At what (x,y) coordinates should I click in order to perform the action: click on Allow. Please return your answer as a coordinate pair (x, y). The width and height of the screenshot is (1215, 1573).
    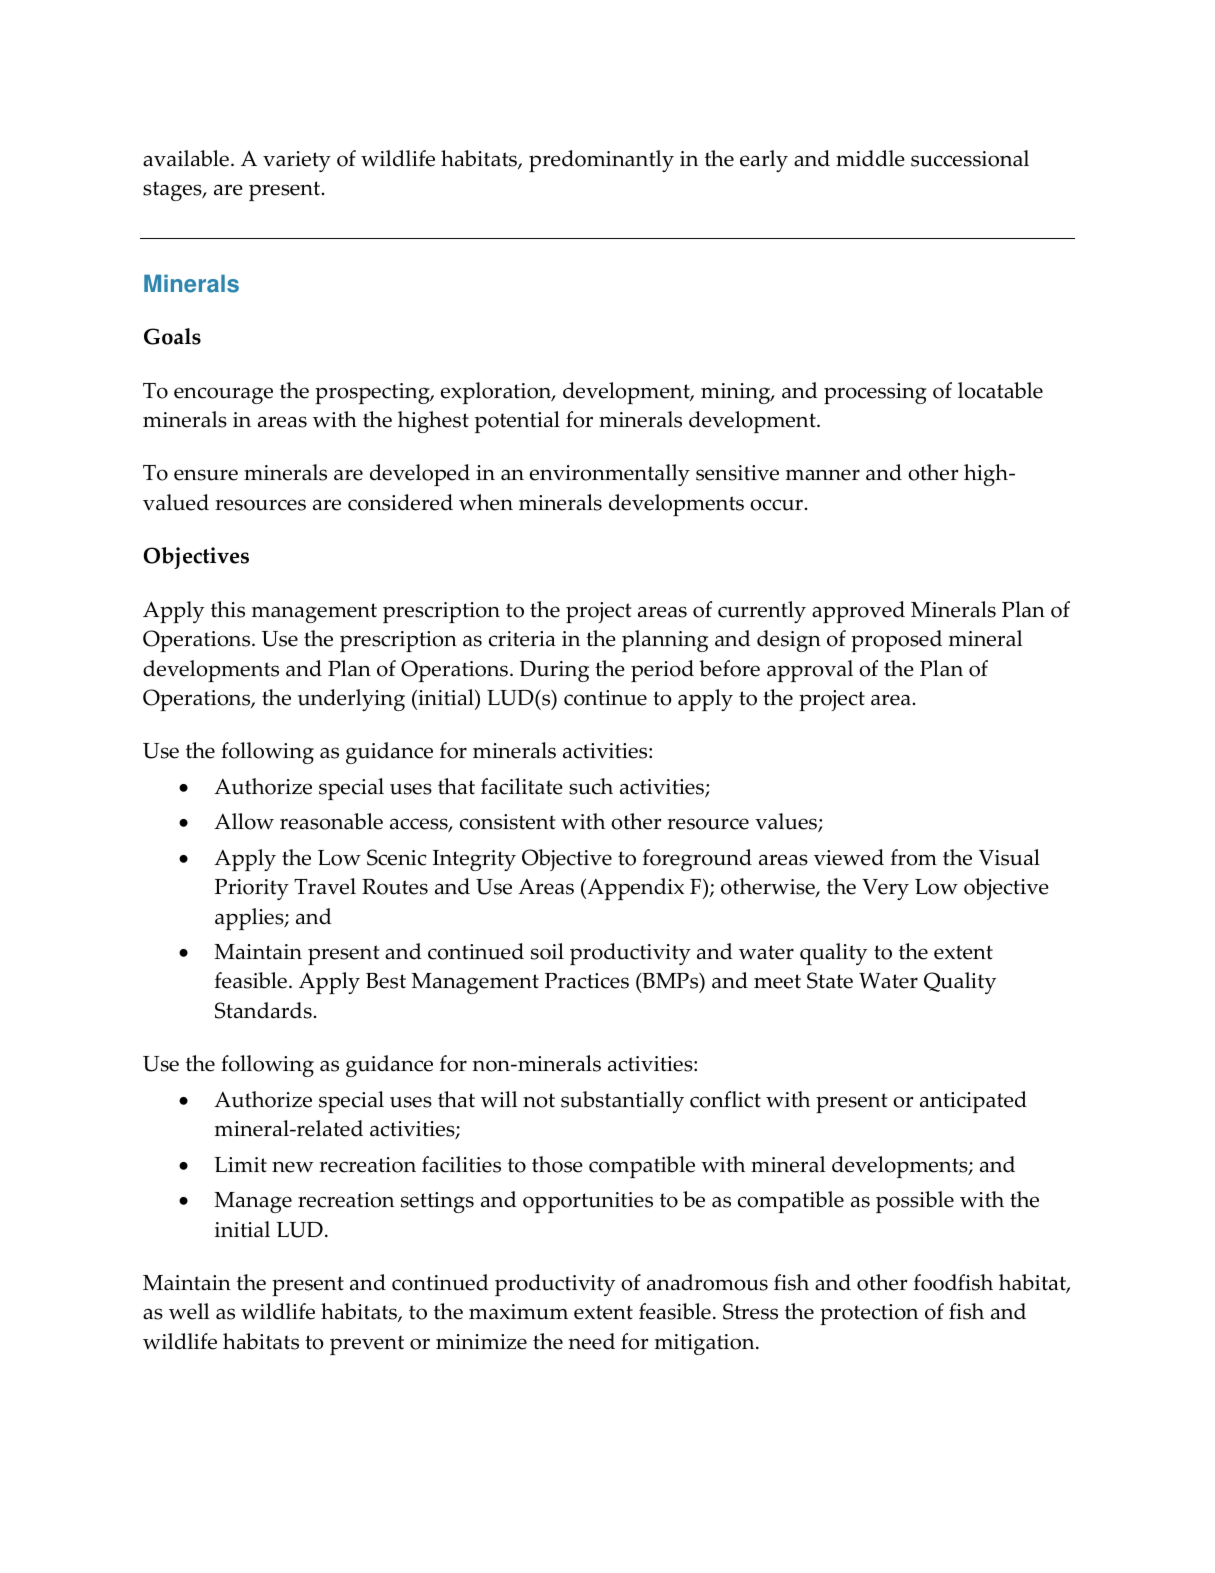
    Looking at the image, I should click on (244, 821).
